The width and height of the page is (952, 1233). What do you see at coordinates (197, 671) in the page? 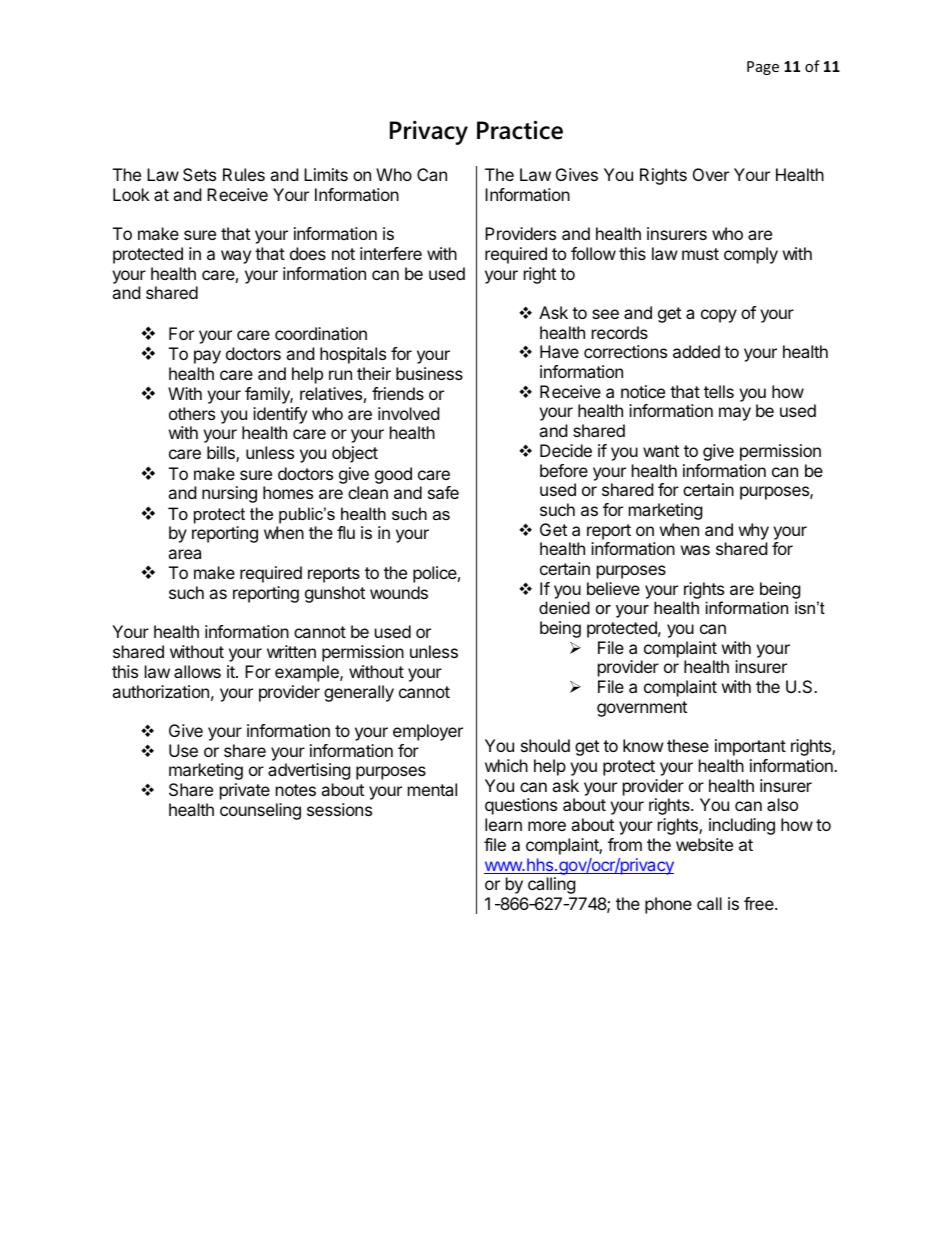
I see `allows` at bounding box center [197, 671].
